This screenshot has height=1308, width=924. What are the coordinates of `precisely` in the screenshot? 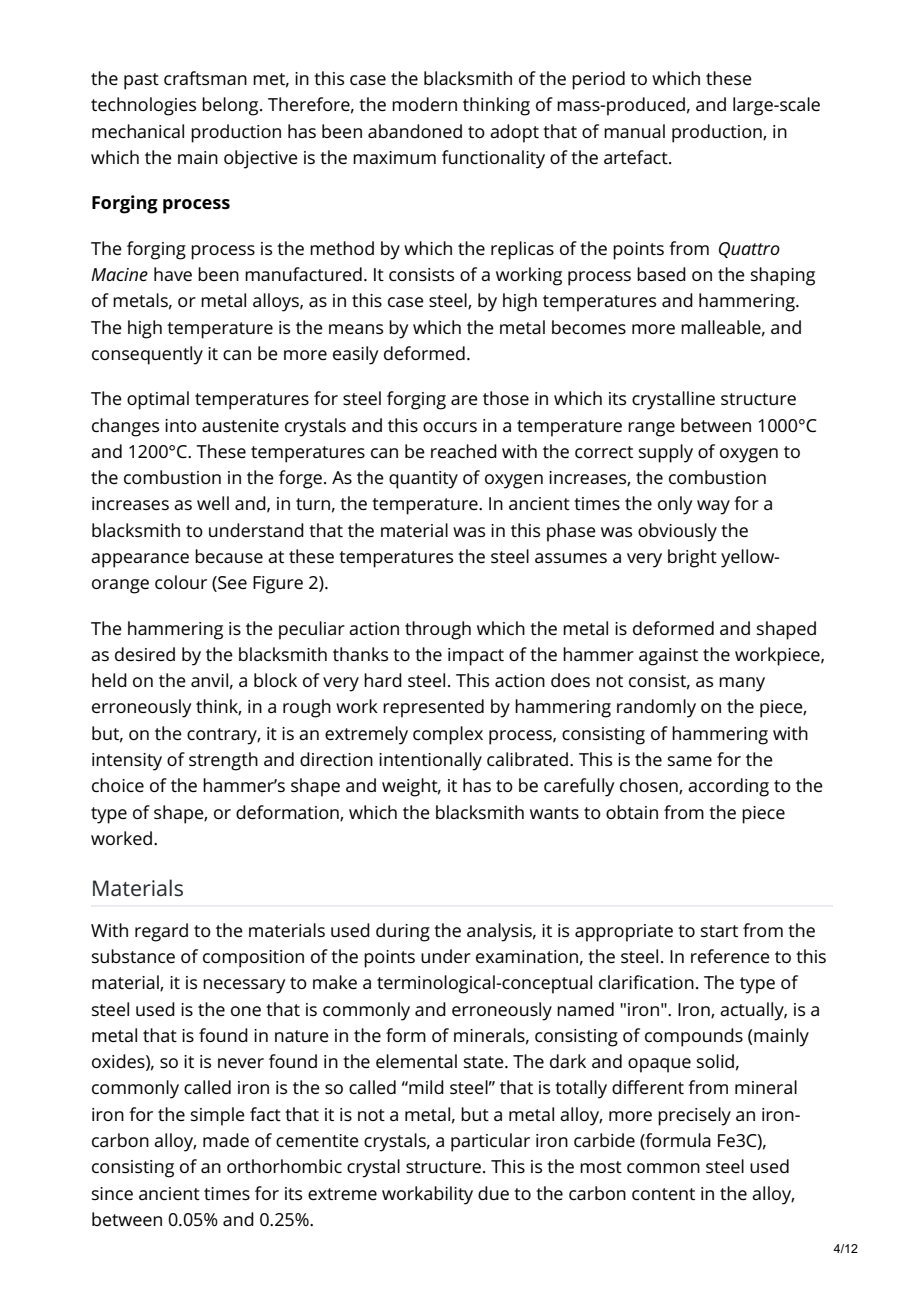 It's located at (694, 1116).
